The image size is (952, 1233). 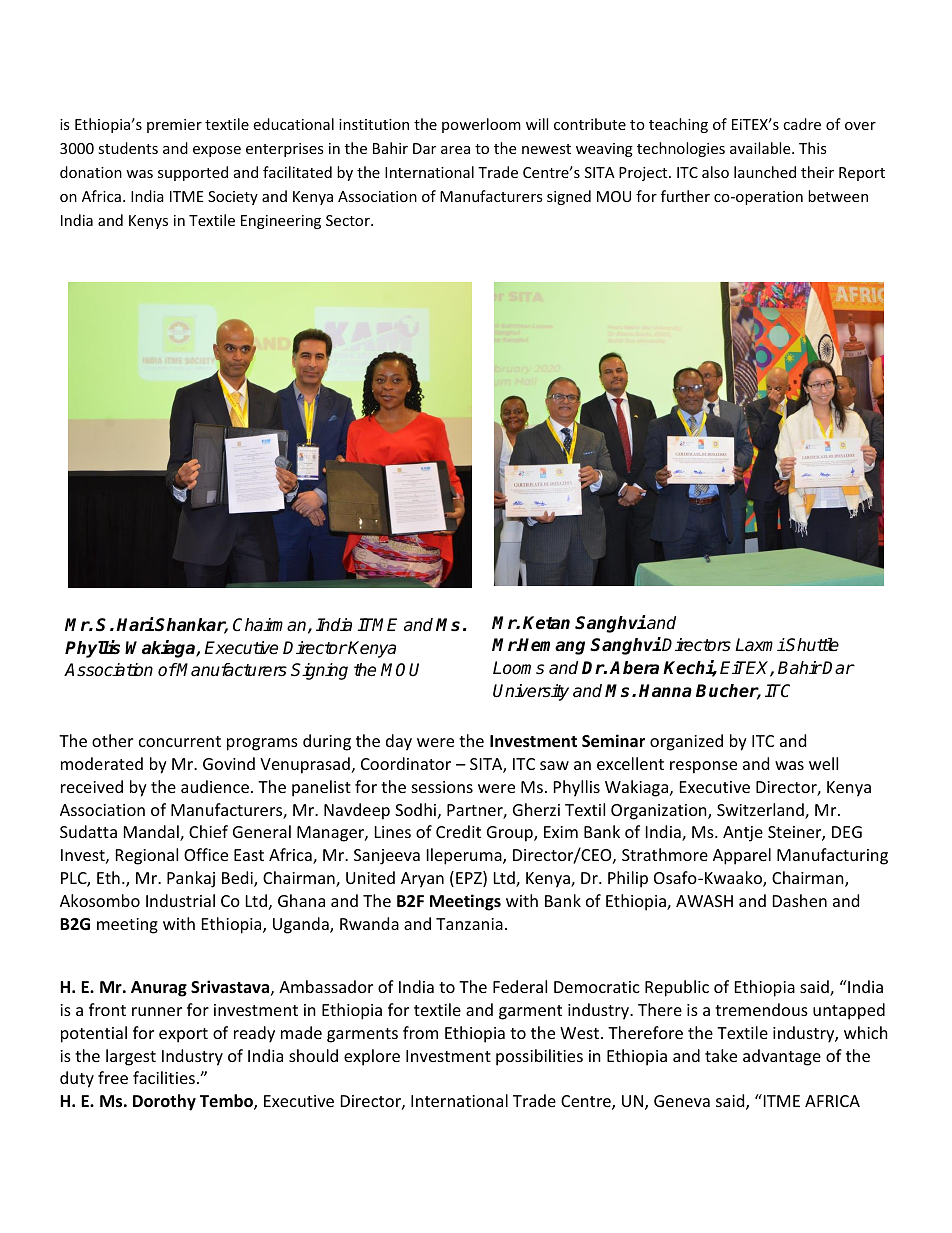 What do you see at coordinates (546, 623) in the document?
I see `Ketan` at bounding box center [546, 623].
